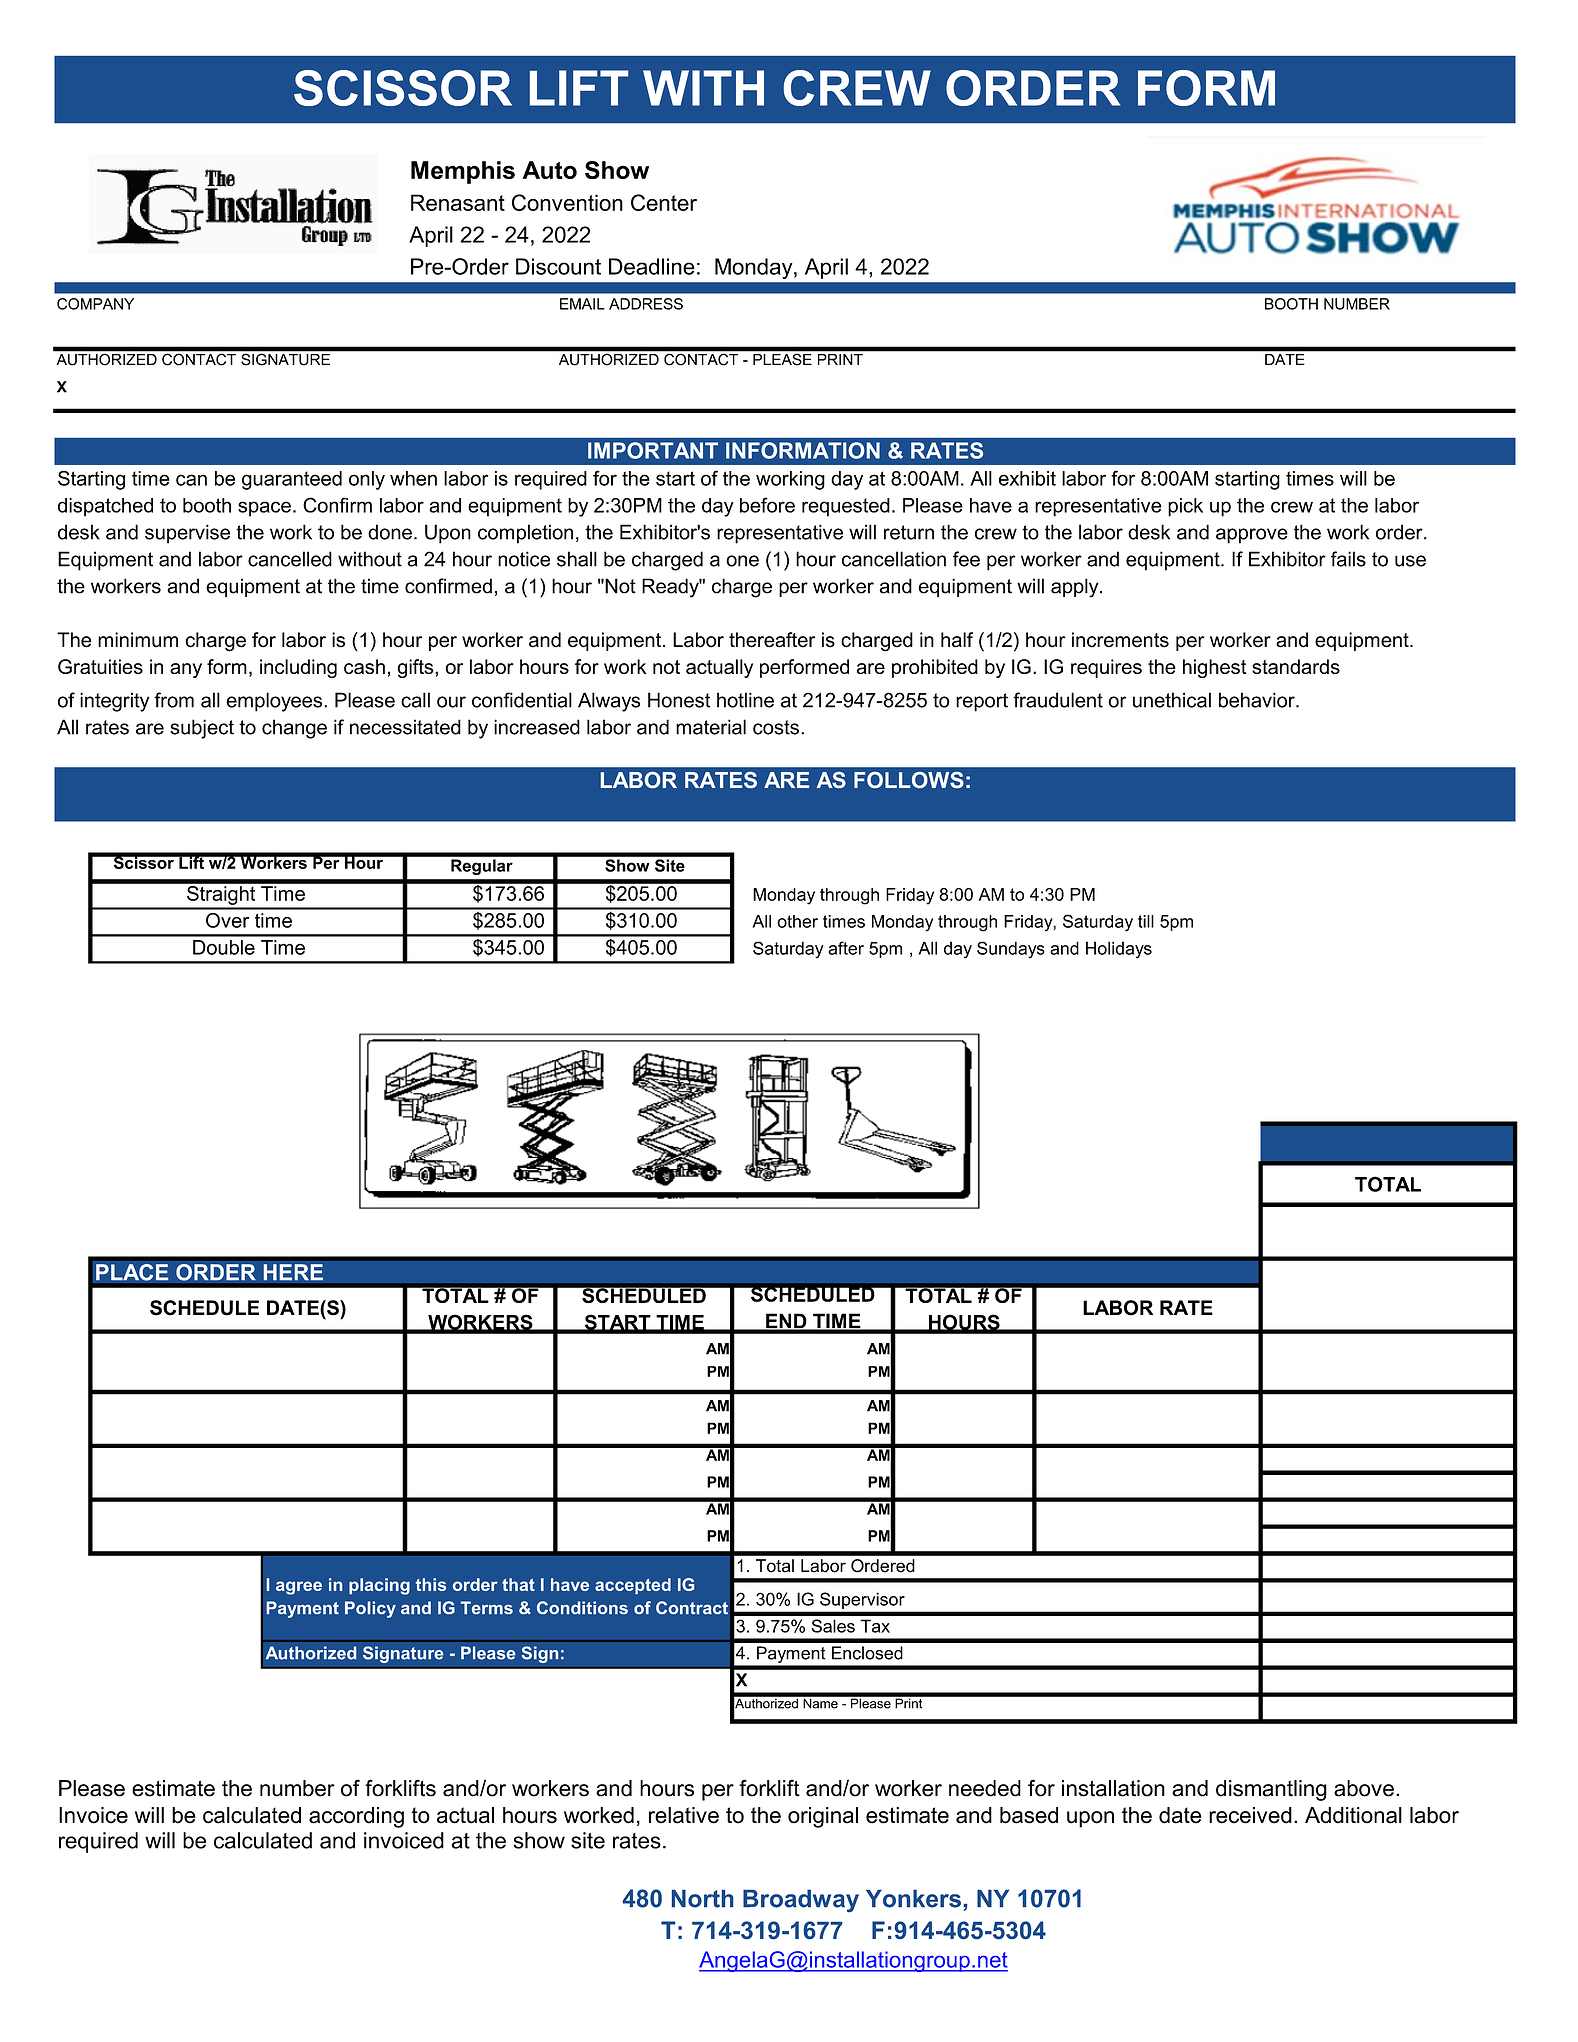 The height and width of the screenshot is (2042, 1578). What do you see at coordinates (299, 1588) in the screenshot?
I see `agree` at bounding box center [299, 1588].
